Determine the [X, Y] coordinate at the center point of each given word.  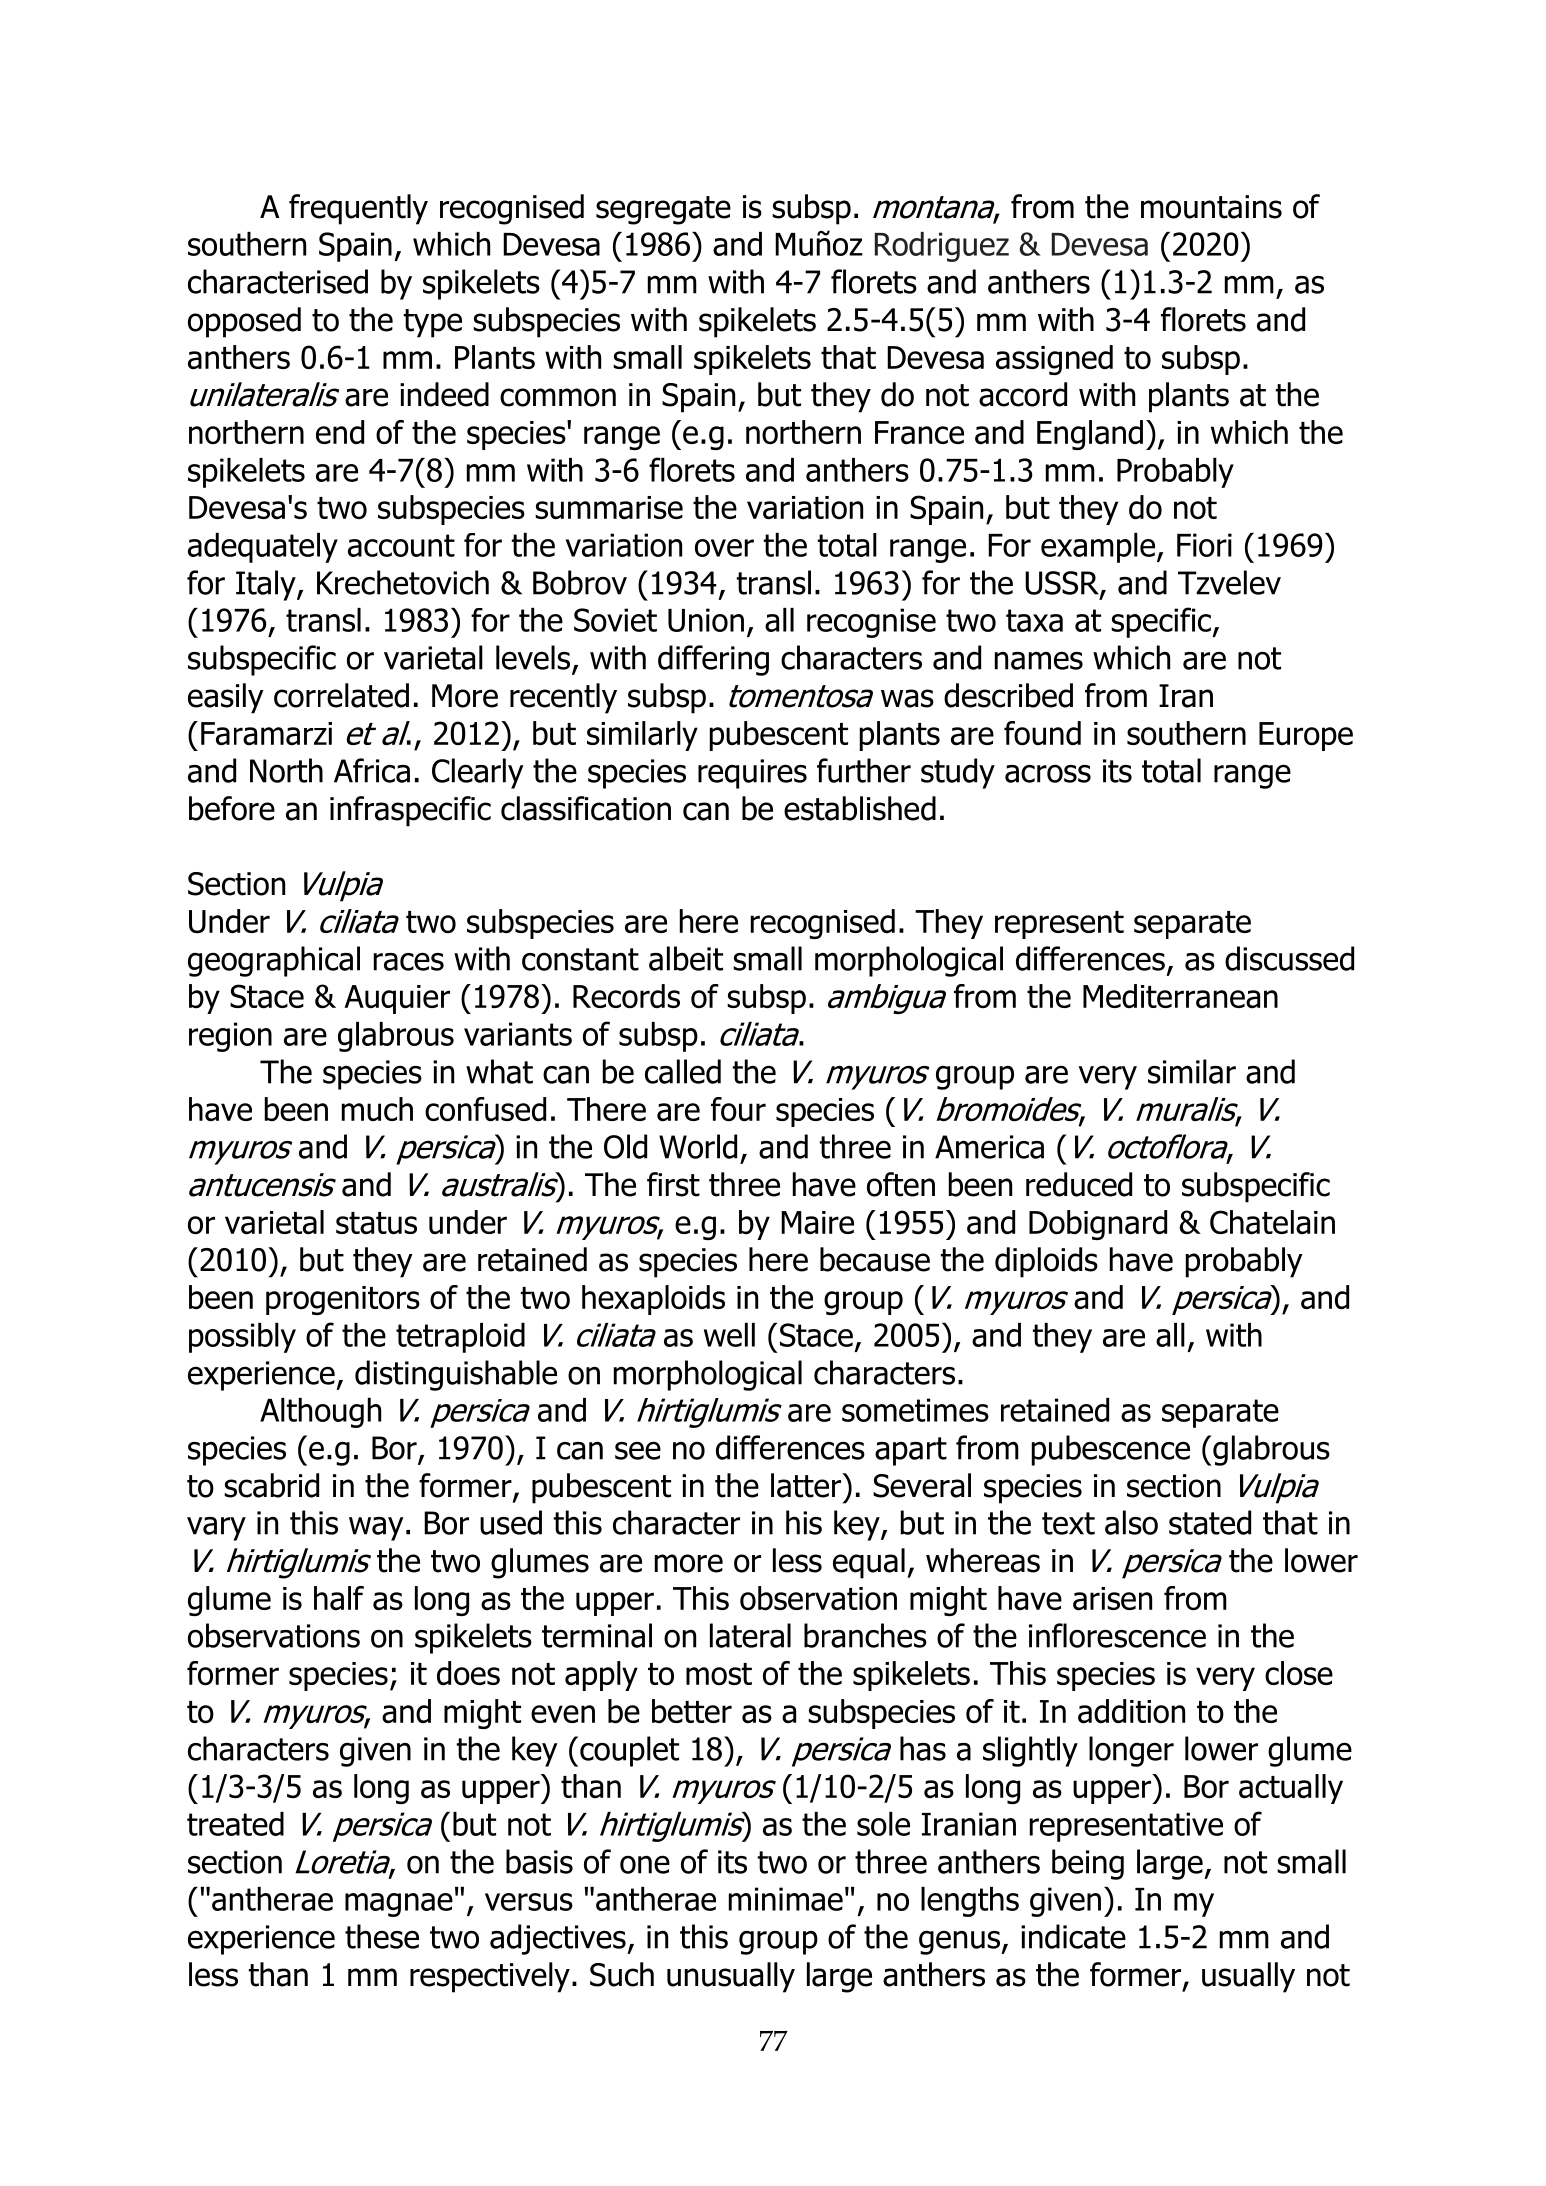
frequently [358, 209]
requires [752, 774]
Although [320, 1413]
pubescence [1111, 1450]
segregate [663, 210]
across [1048, 774]
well [729, 1335]
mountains [1211, 207]
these [382, 1936]
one [645, 1864]
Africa [372, 770]
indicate [1073, 1936]
